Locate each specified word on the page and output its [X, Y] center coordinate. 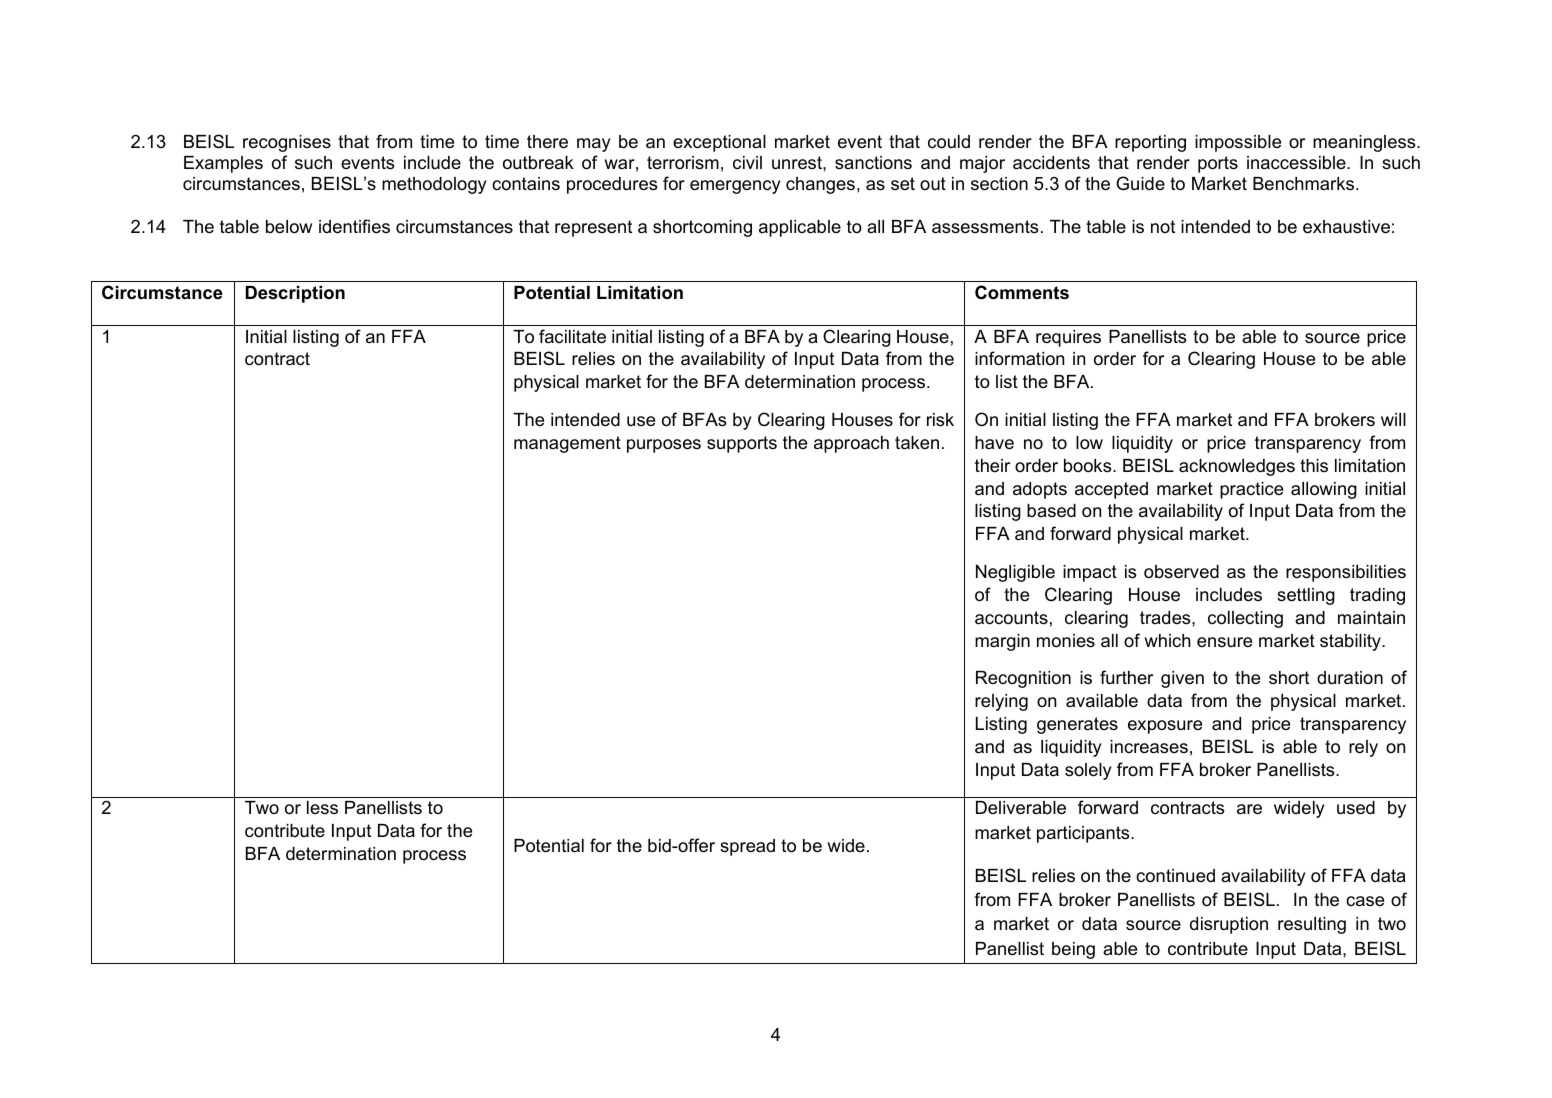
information [1019, 358]
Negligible [1015, 573]
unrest [798, 163]
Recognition [1023, 679]
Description [295, 294]
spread [747, 847]
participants [1084, 834]
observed [1181, 572]
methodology [434, 185]
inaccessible [1297, 162]
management [567, 444]
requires [1068, 338]
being [1073, 950]
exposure [1165, 727]
